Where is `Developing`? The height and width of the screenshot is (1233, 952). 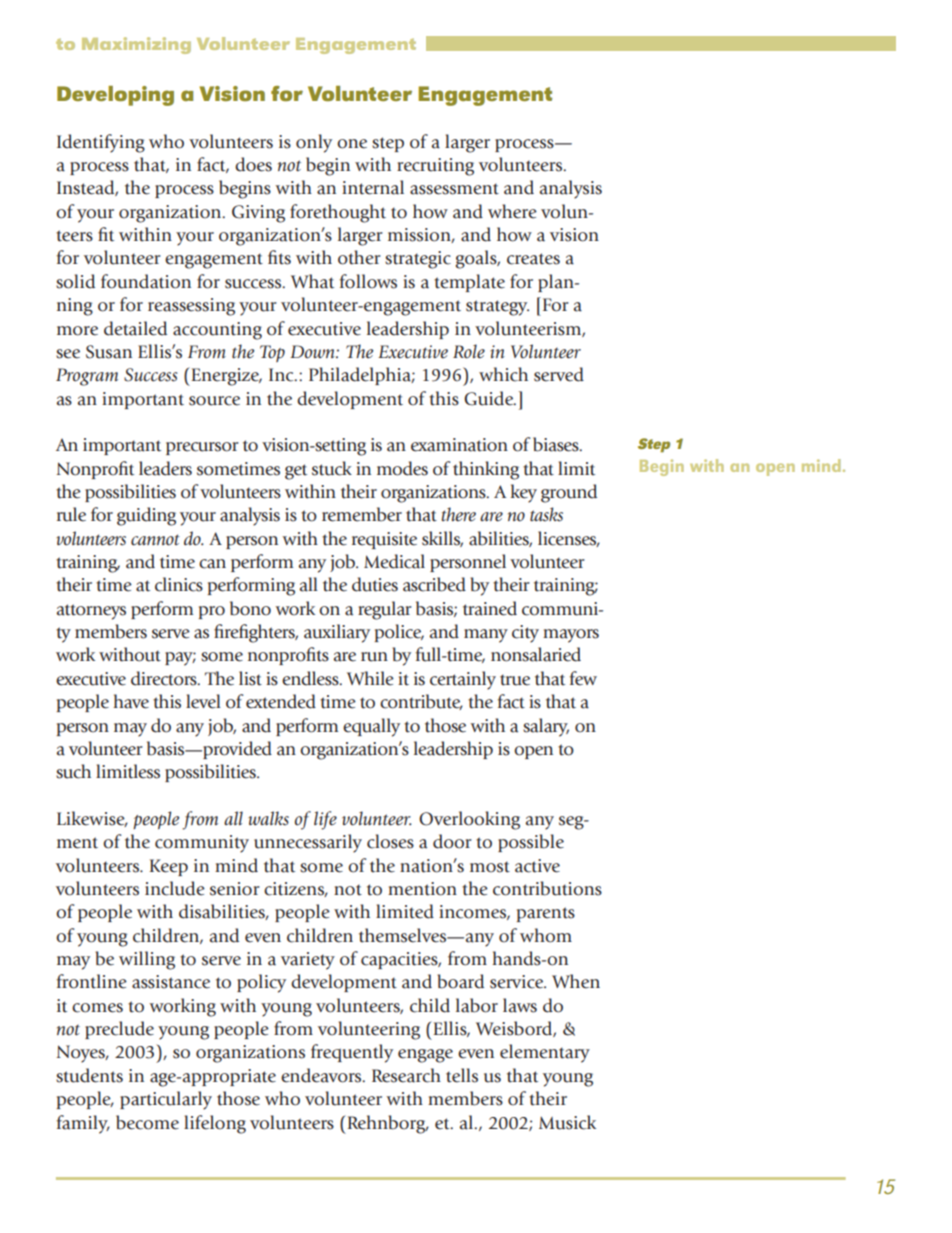
Developing is located at coordinates (115, 96).
